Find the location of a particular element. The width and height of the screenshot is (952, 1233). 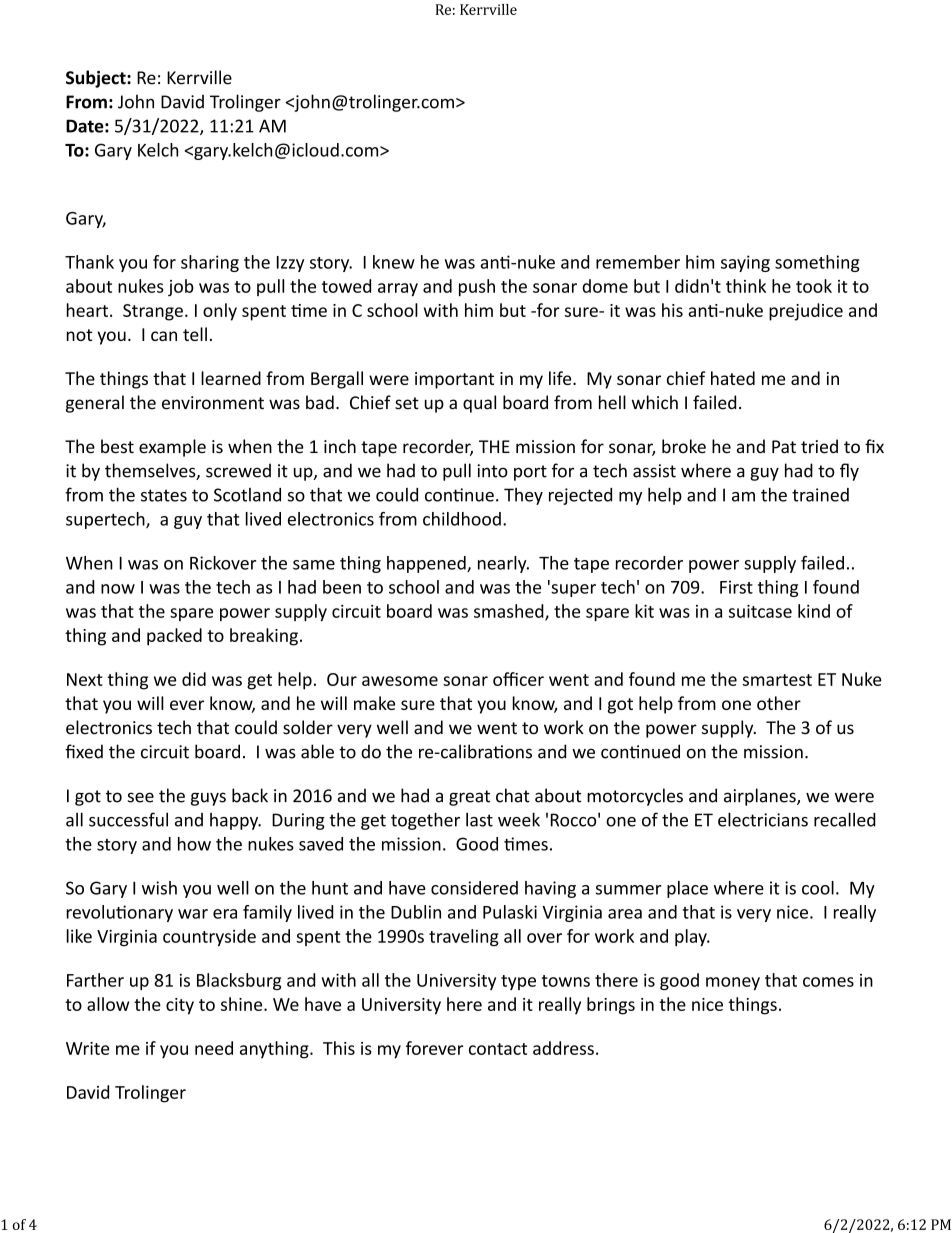

saying is located at coordinates (745, 263).
